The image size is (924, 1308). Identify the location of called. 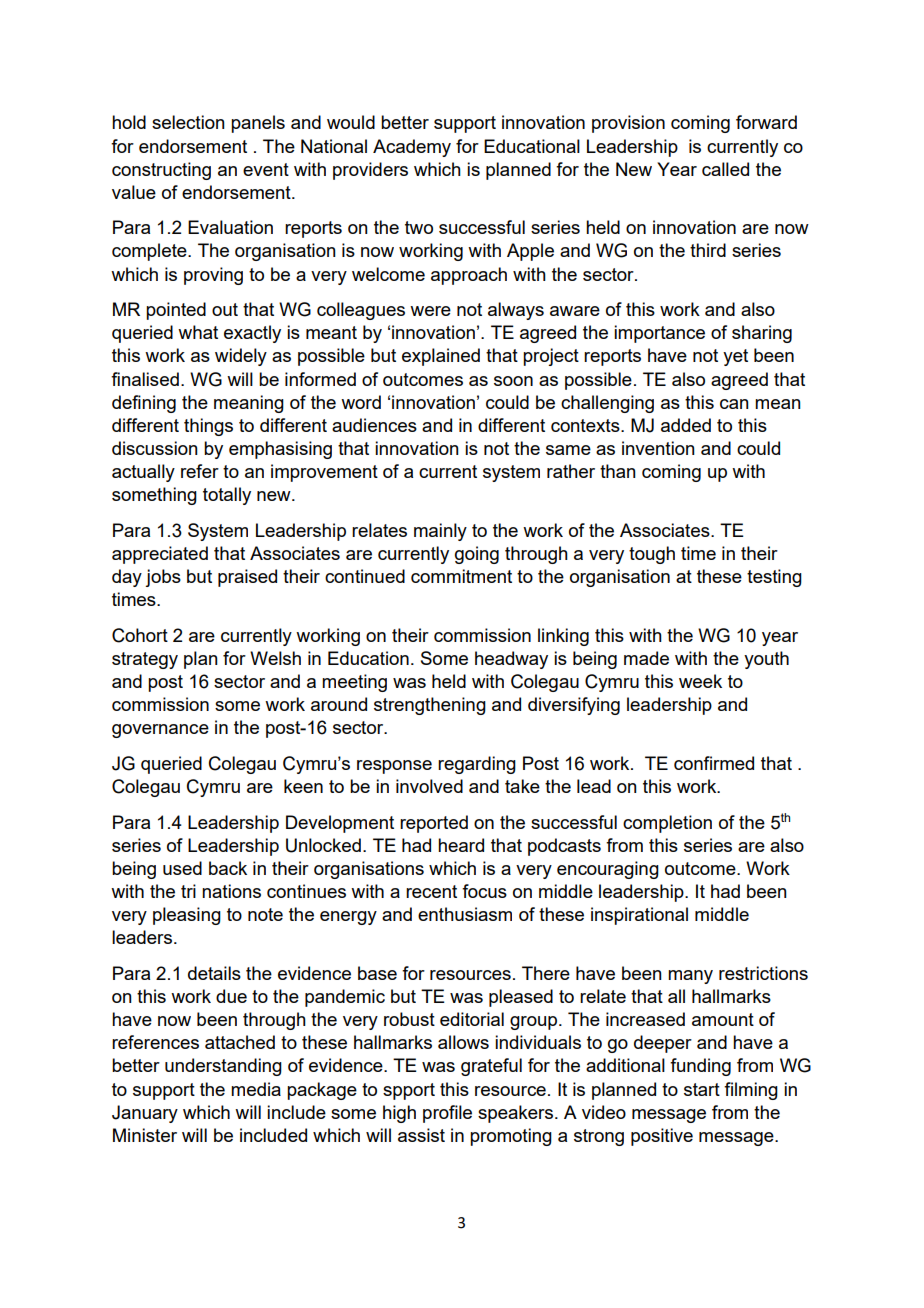
(725, 169).
